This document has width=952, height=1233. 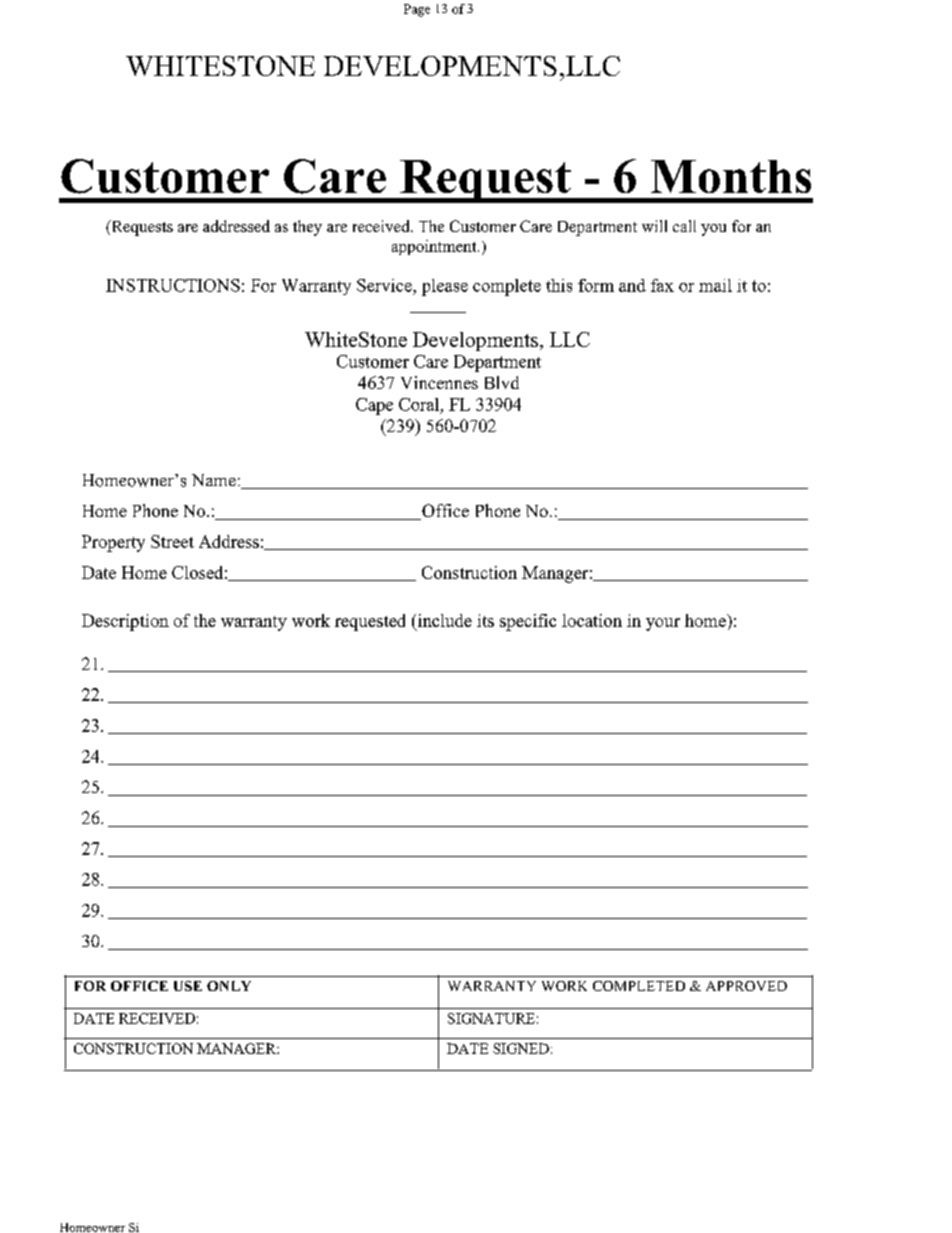 What do you see at coordinates (491, 1018) in the document?
I see `SIGNATURE` at bounding box center [491, 1018].
